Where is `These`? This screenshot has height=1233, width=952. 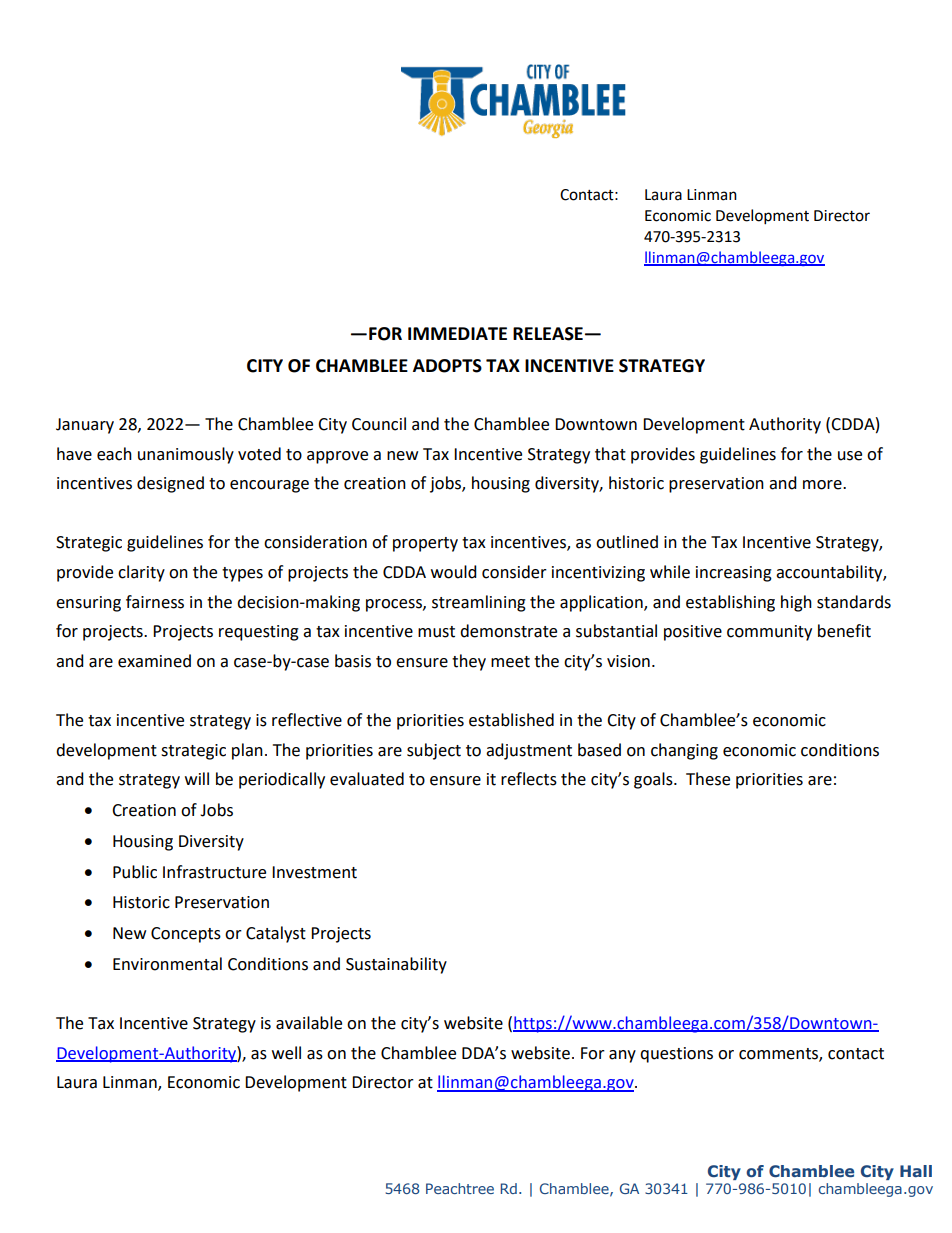
These is located at coordinates (708, 779).
